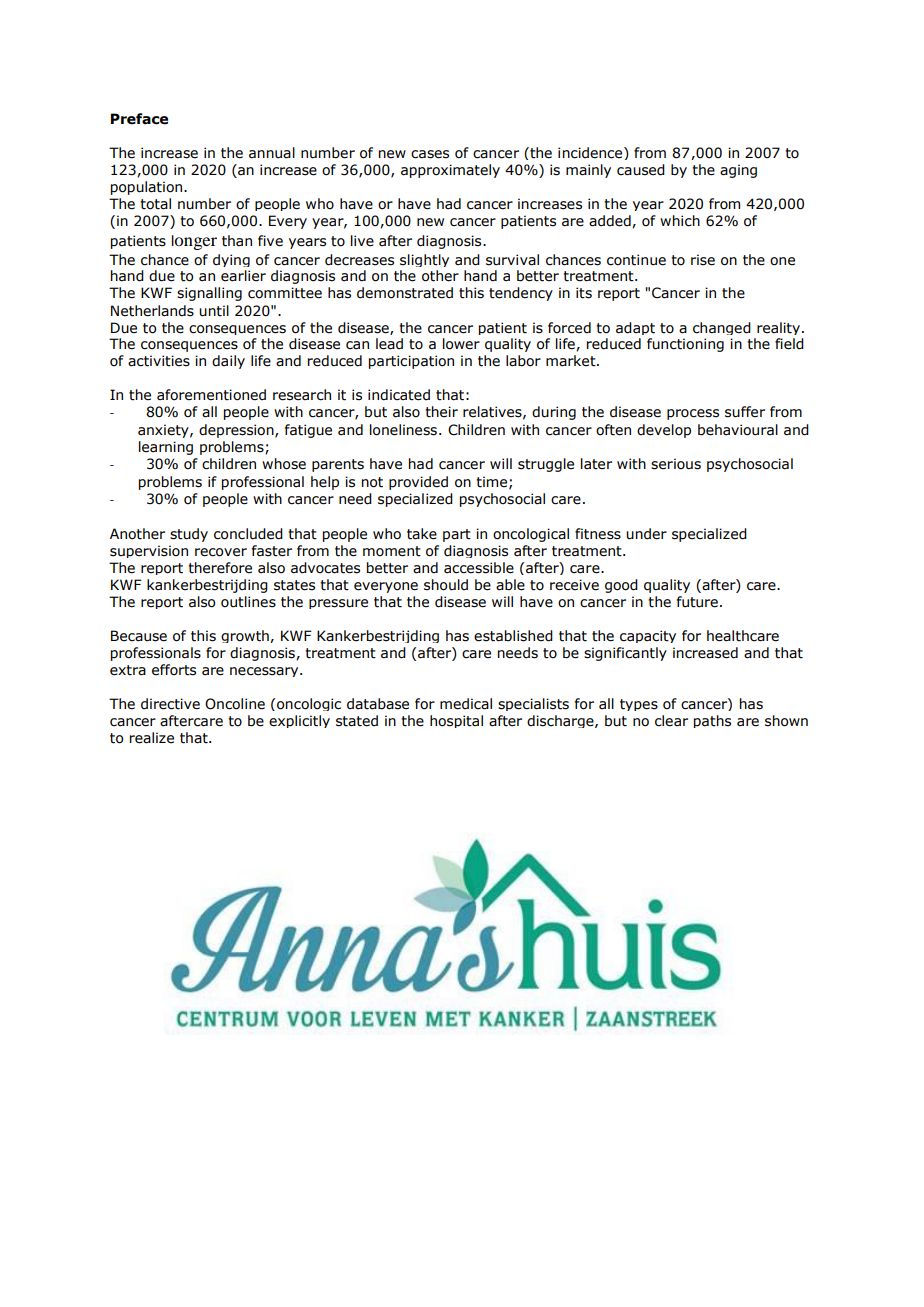 This screenshot has height=1307, width=924. What do you see at coordinates (422, 534) in the screenshot?
I see `take` at bounding box center [422, 534].
